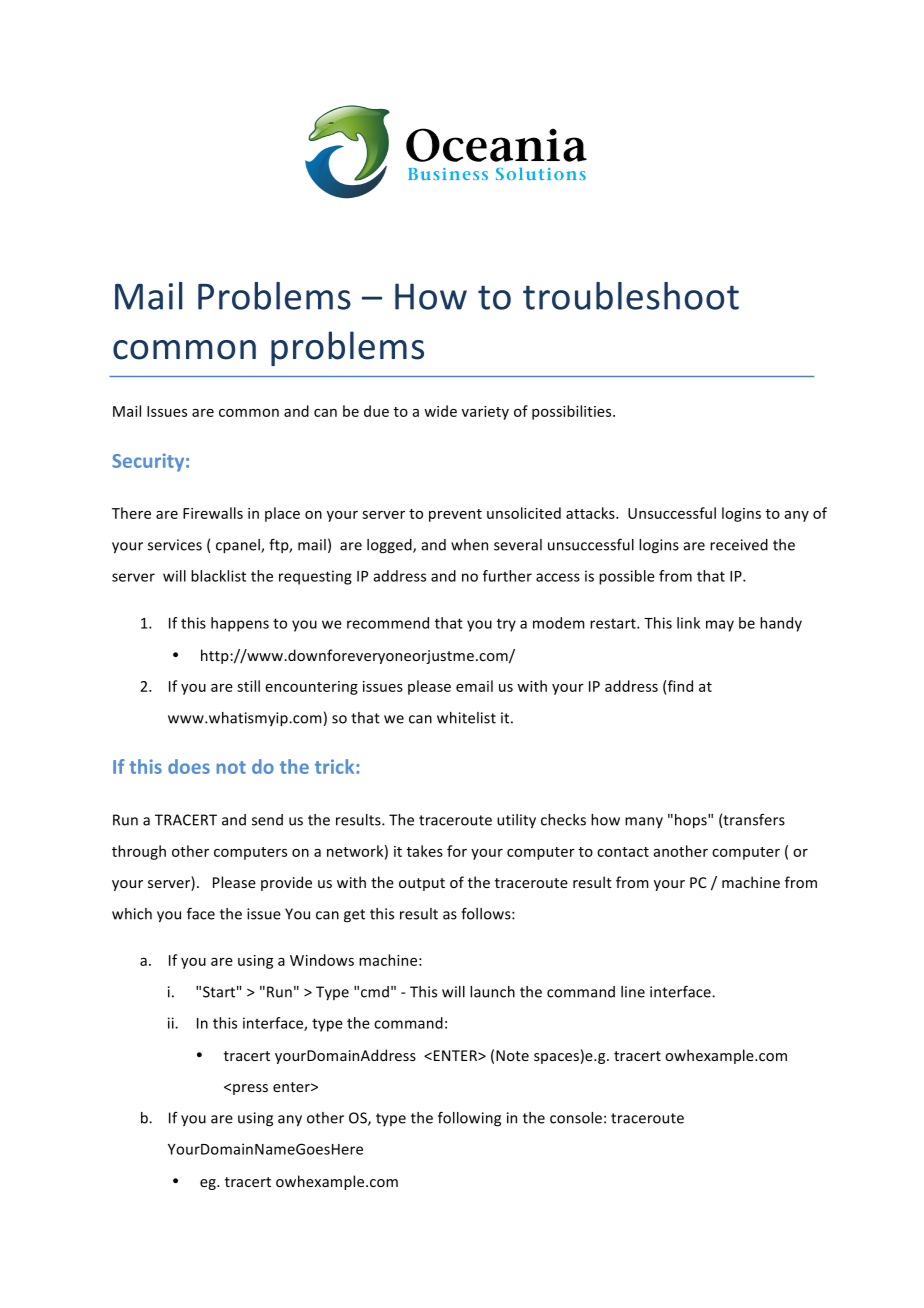  Describe the element at coordinates (376, 411) in the image. I see `due` at that location.
